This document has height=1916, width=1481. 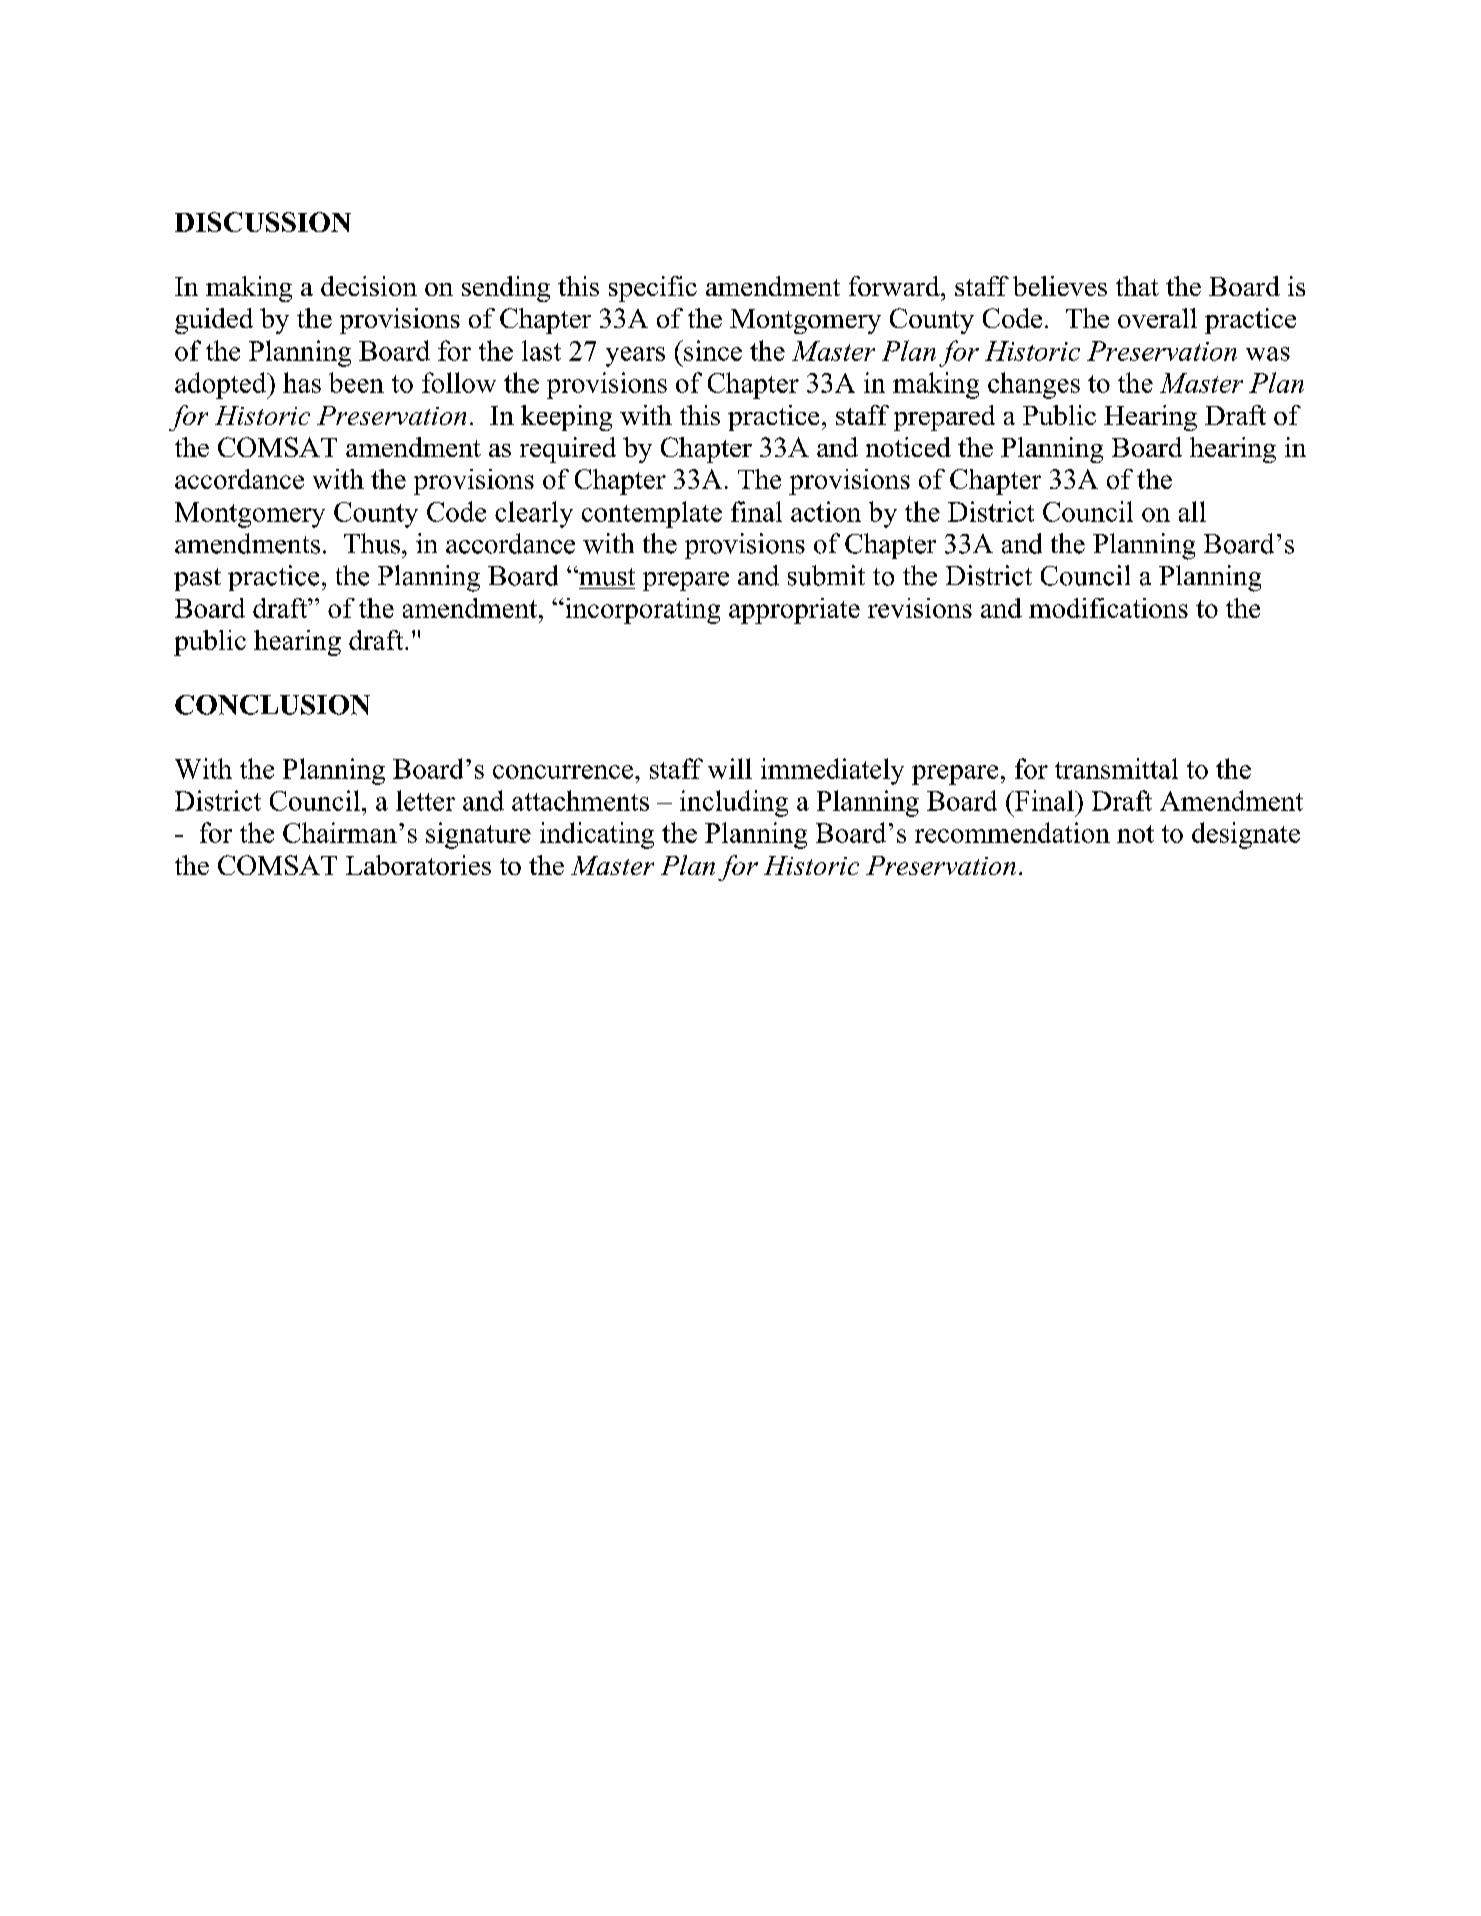 What do you see at coordinates (1137, 286) in the document?
I see `that` at bounding box center [1137, 286].
